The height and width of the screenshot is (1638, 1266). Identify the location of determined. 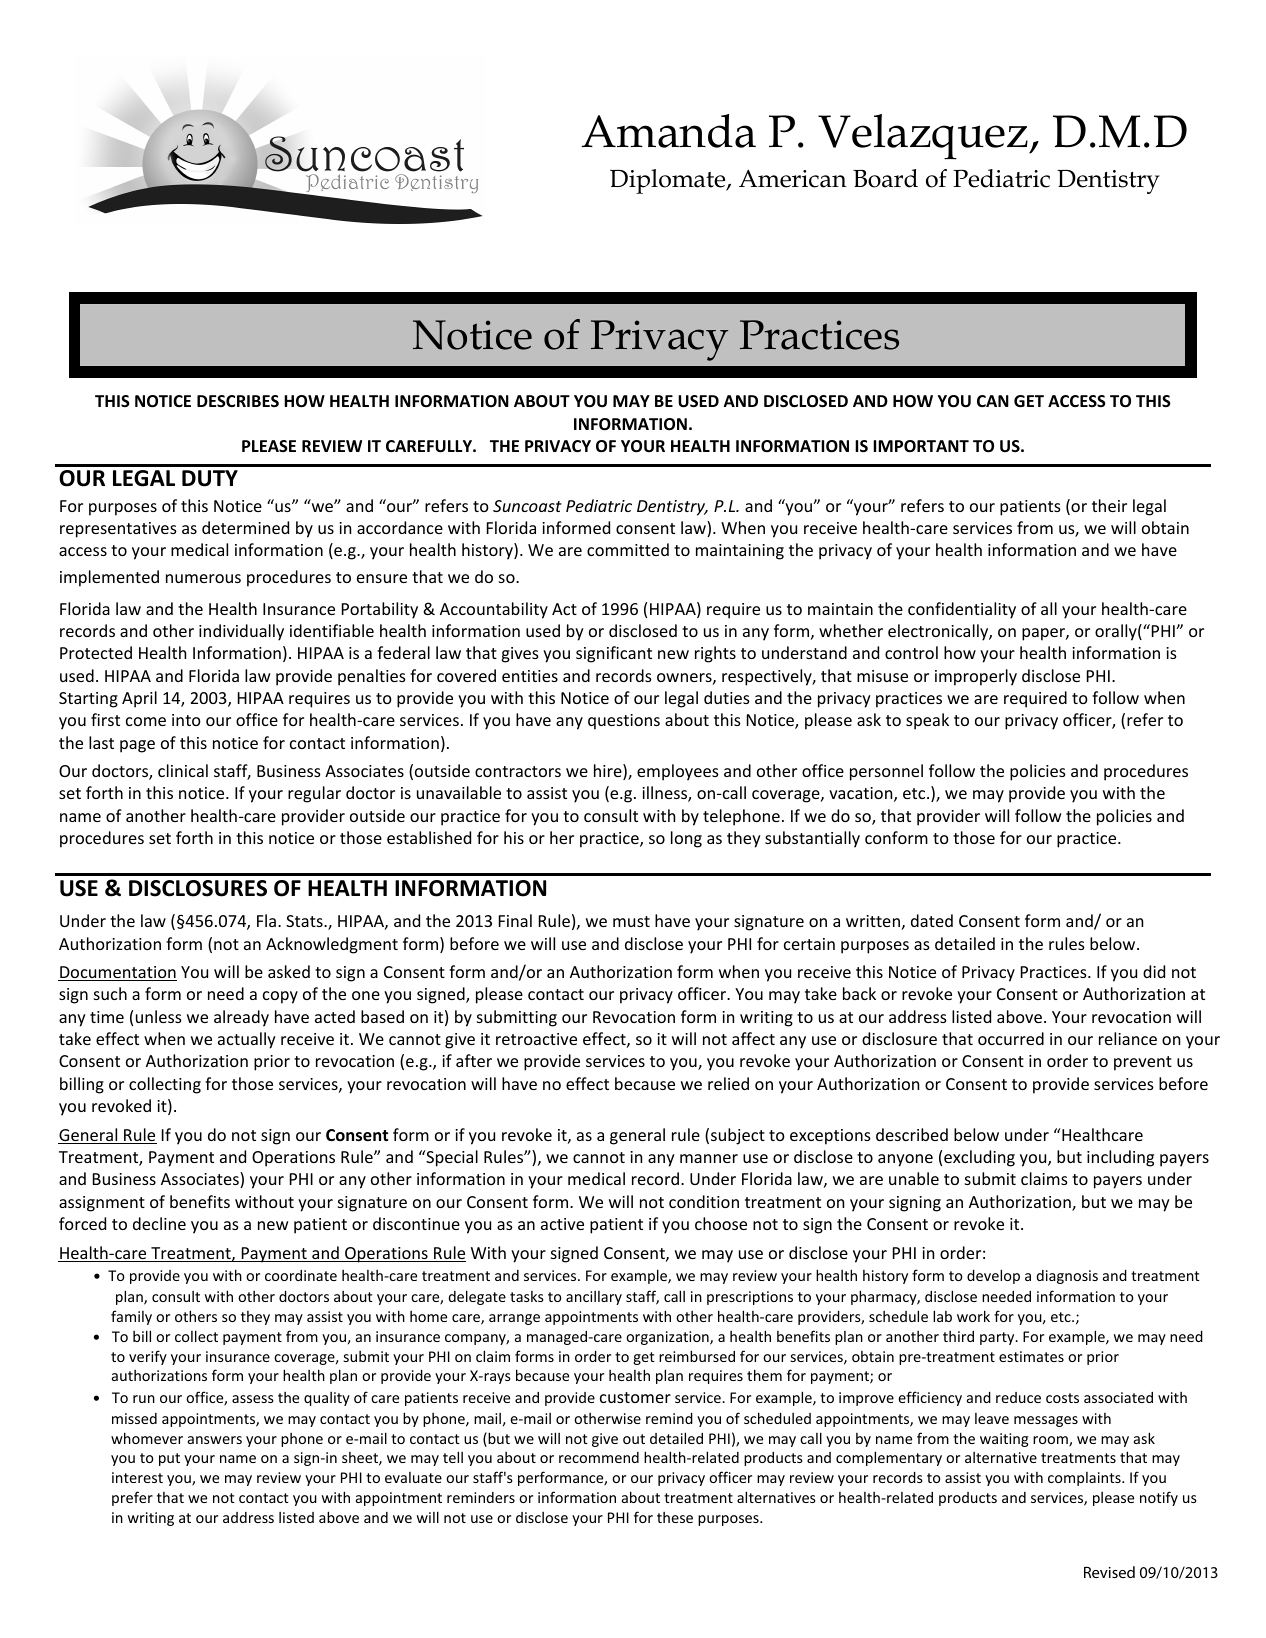
(245, 527).
